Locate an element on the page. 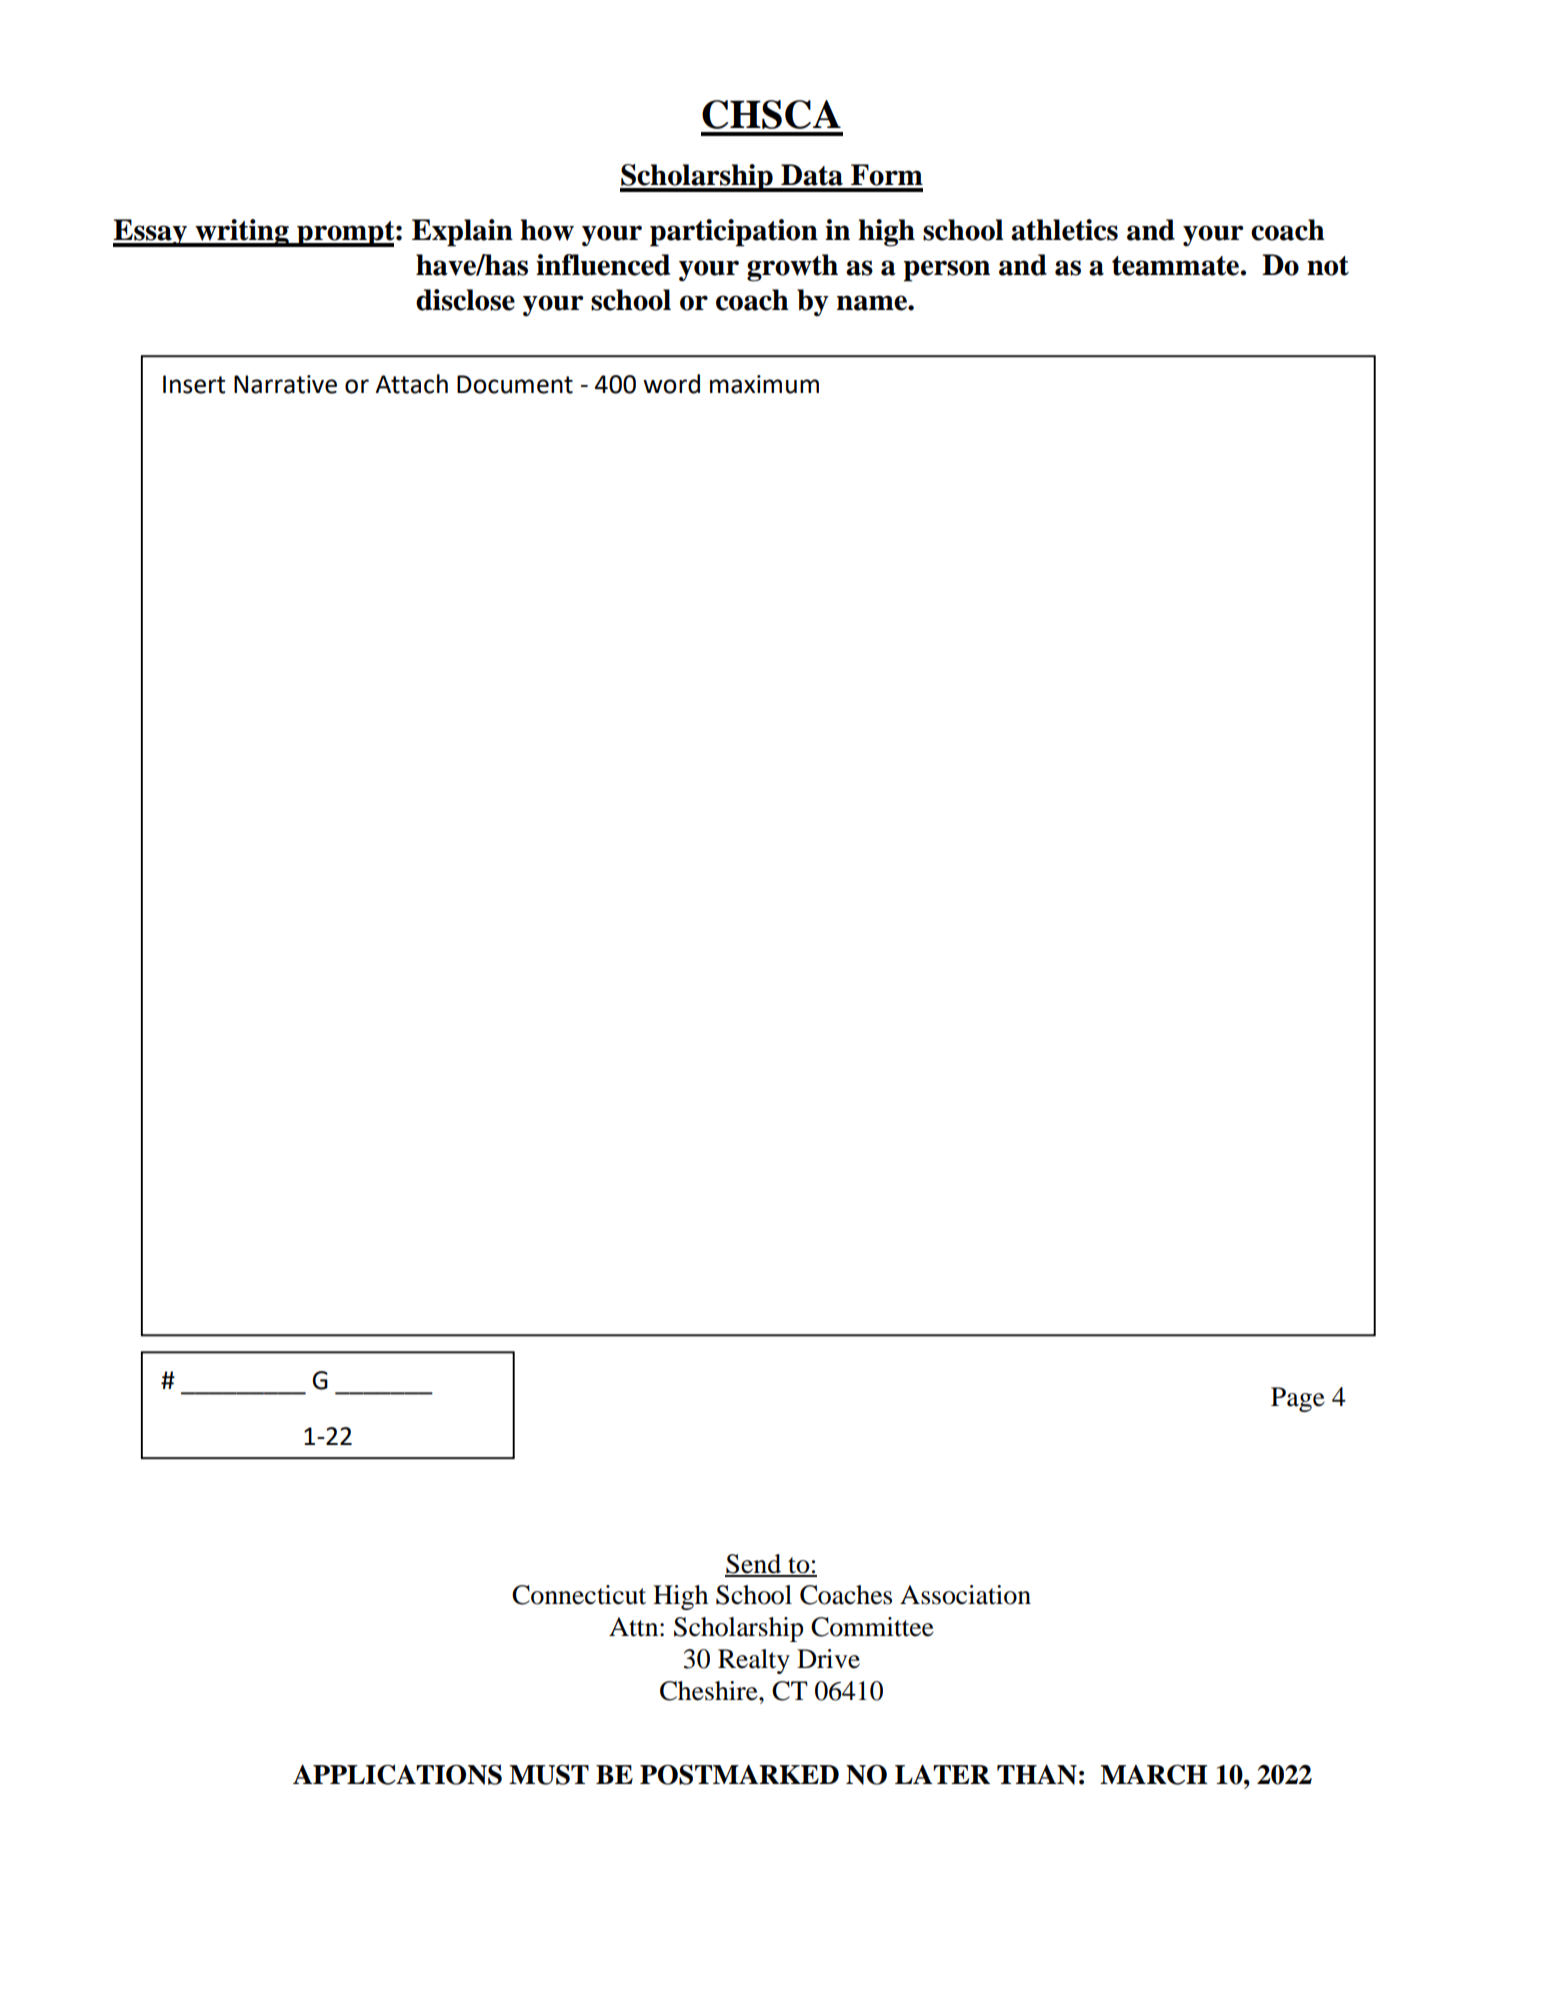 The width and height of the document is (1543, 1996). Narrative is located at coordinates (285, 384).
